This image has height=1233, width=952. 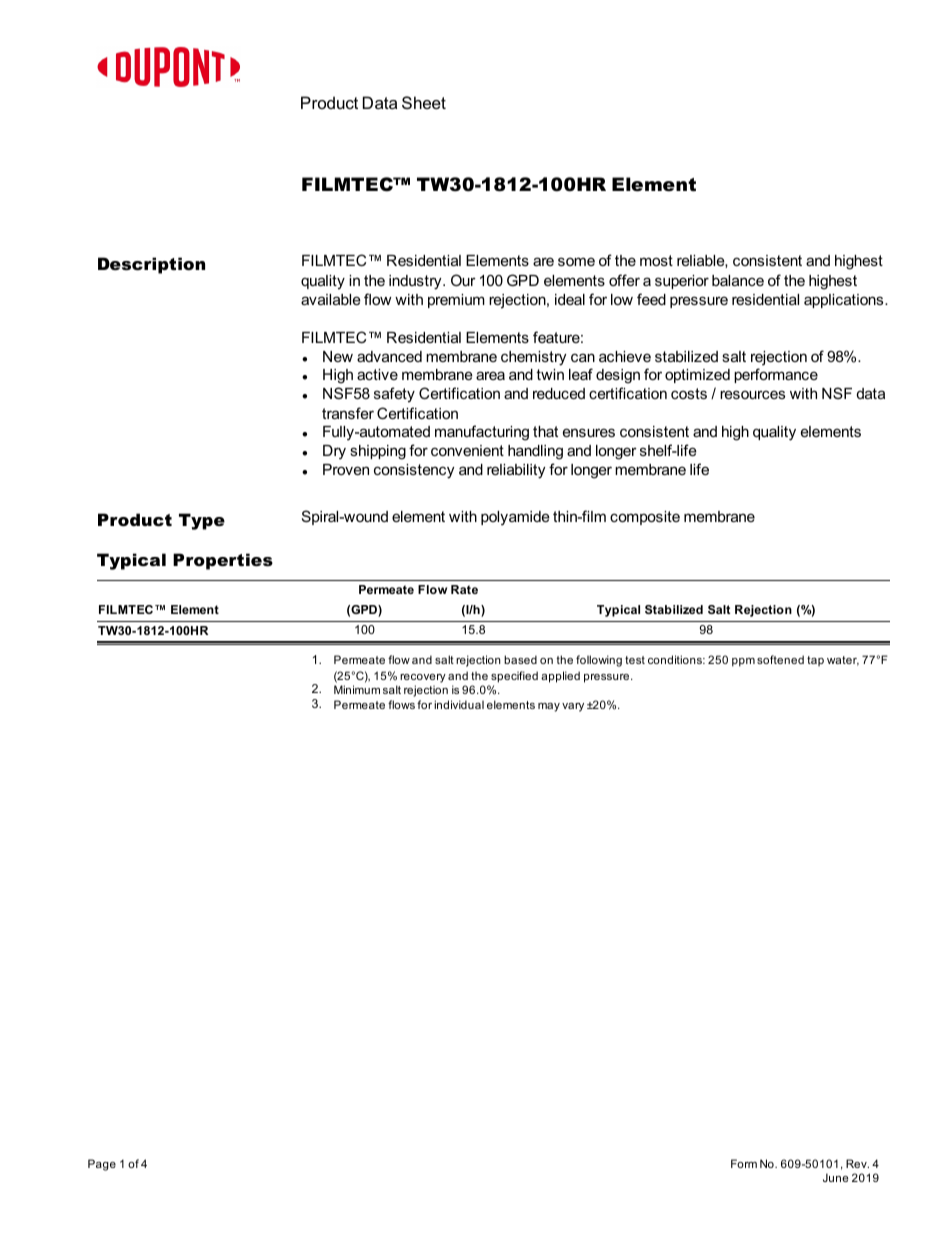 I want to click on may, so click(x=549, y=707).
